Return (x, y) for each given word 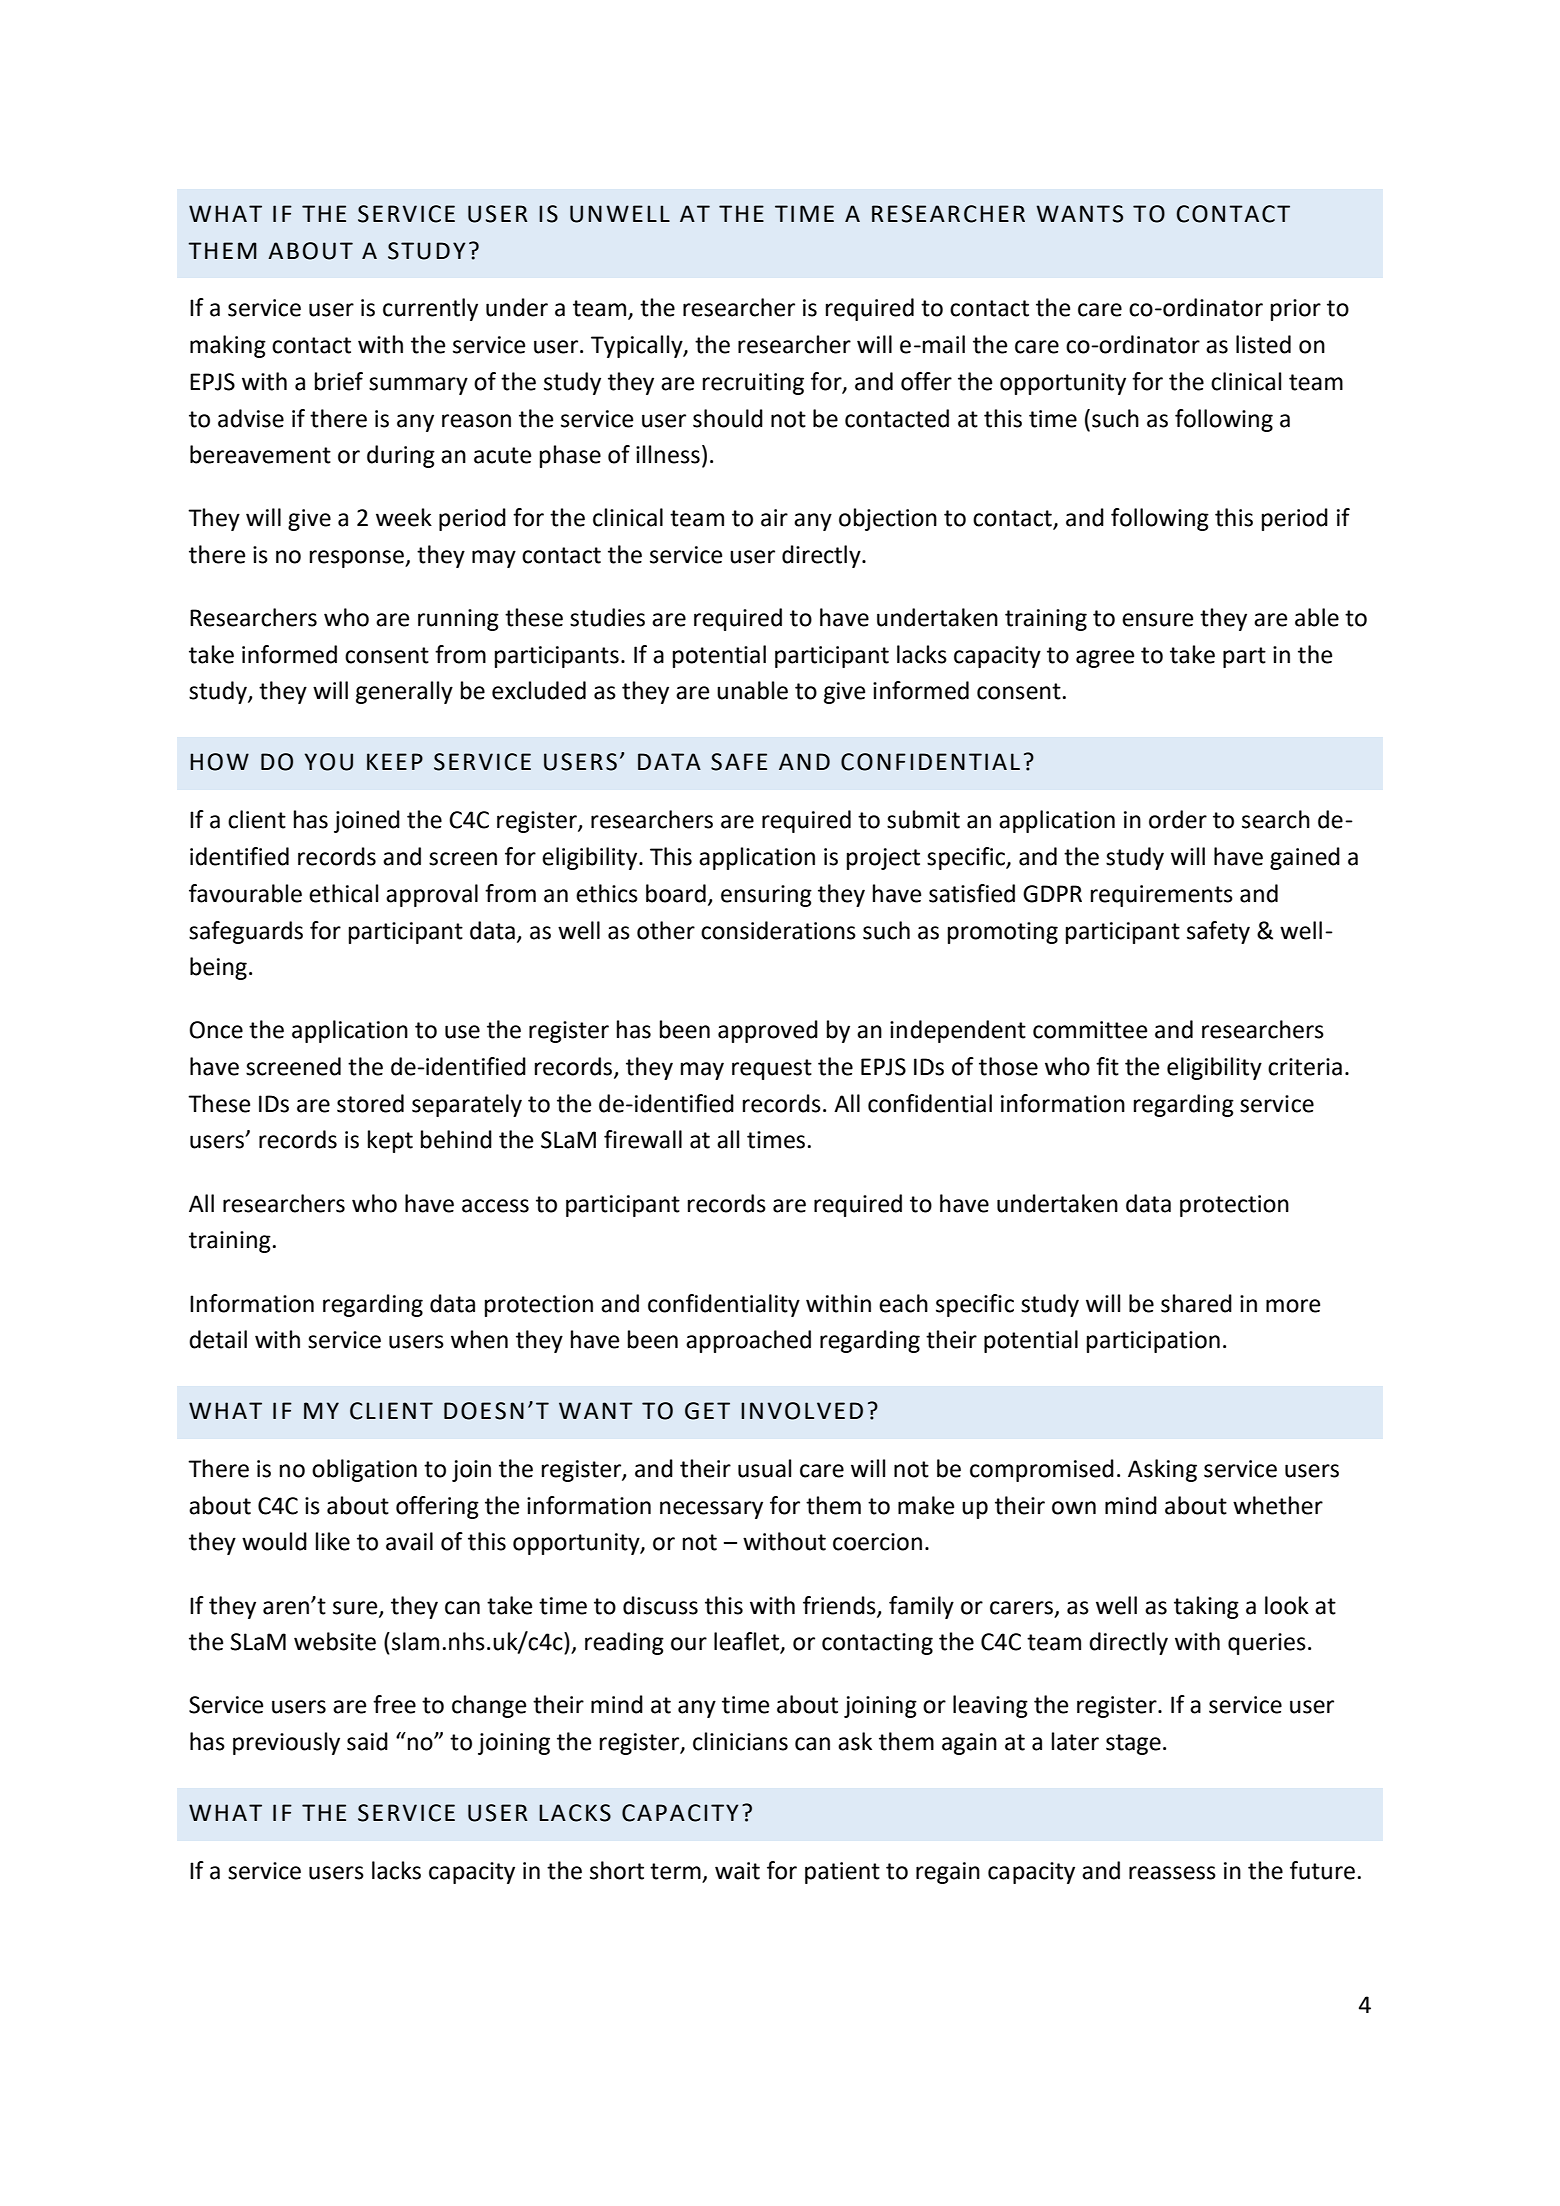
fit (1107, 1066)
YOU (328, 762)
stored (370, 1103)
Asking (1162, 1470)
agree (1105, 659)
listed (1263, 344)
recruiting (753, 384)
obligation (364, 1470)
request (772, 1069)
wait (737, 1871)
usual (764, 1468)
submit (923, 819)
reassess (1172, 1873)
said (367, 1741)
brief (339, 381)
